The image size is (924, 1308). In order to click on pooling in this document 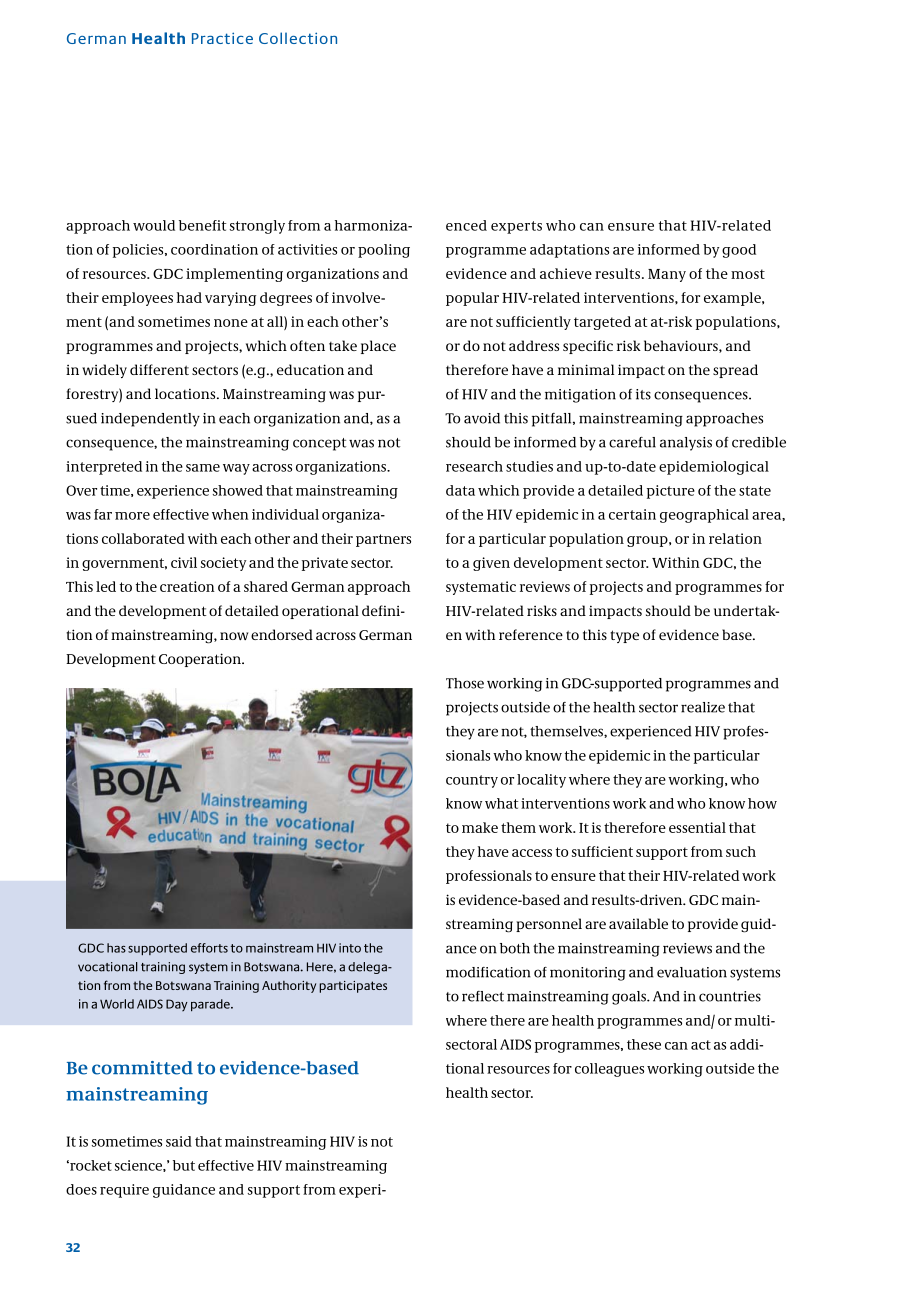, I will do `click(384, 251)`.
